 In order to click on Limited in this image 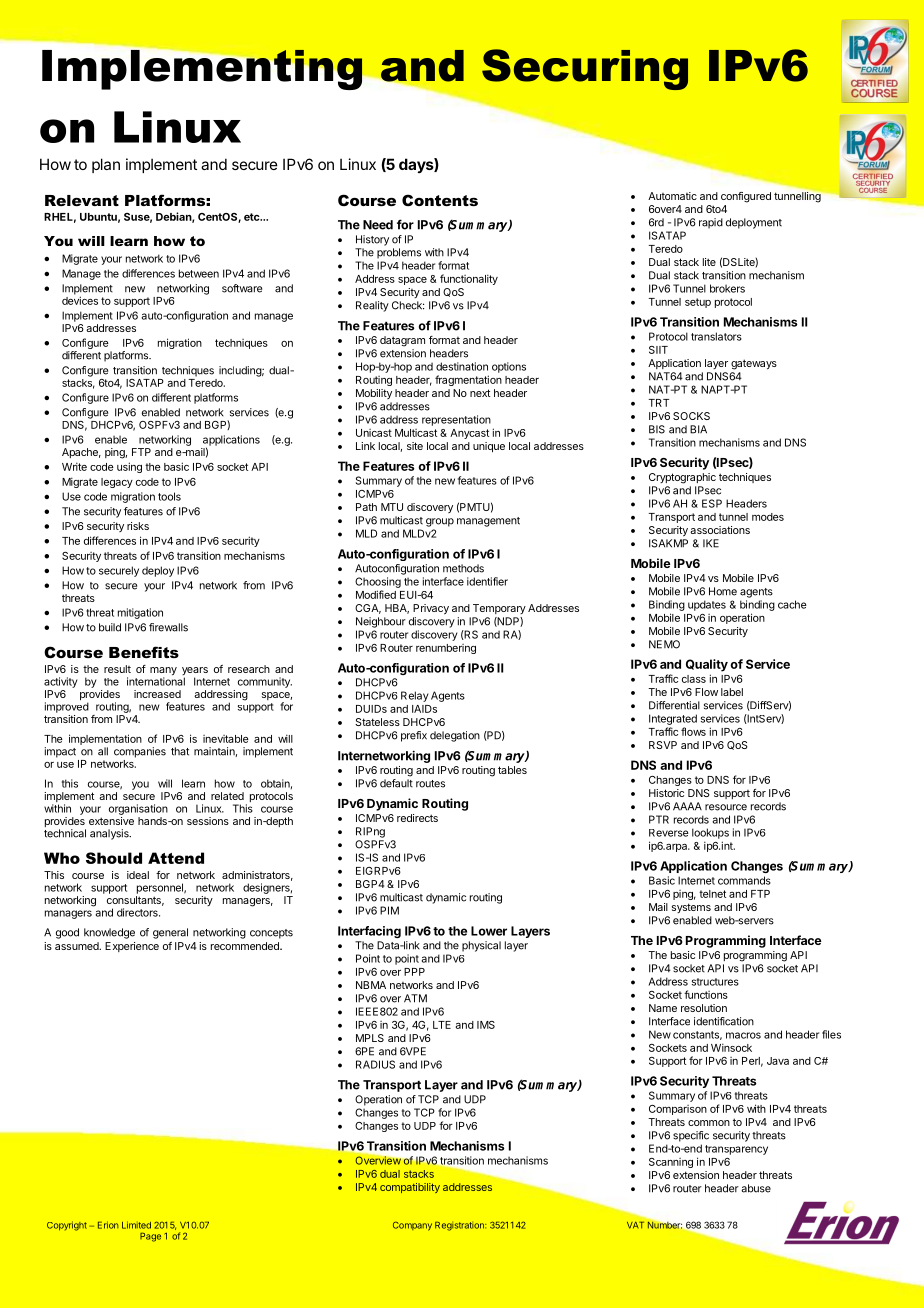, I will do `click(136, 1225)`.
